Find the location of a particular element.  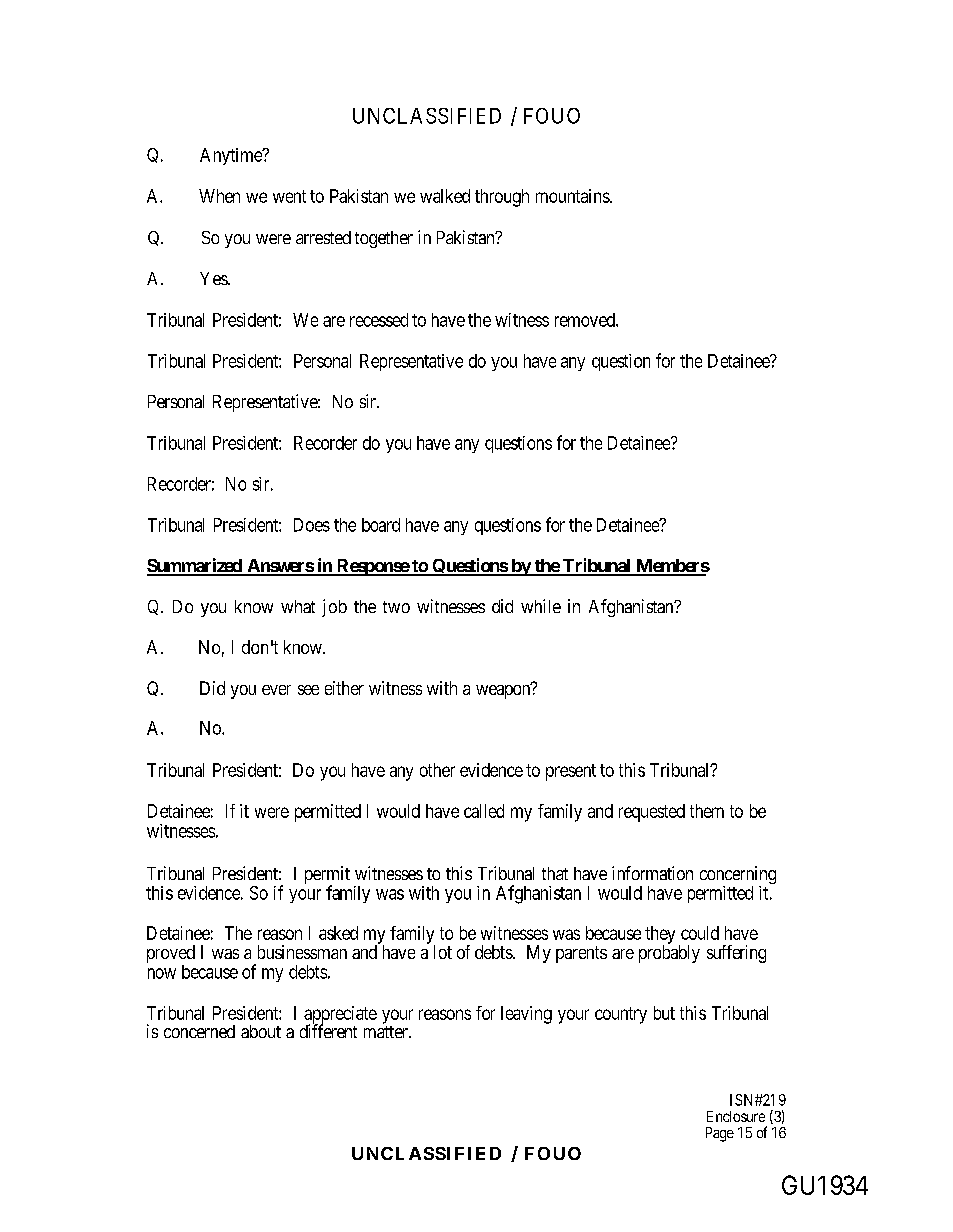

matter is located at coordinates (387, 1032).
